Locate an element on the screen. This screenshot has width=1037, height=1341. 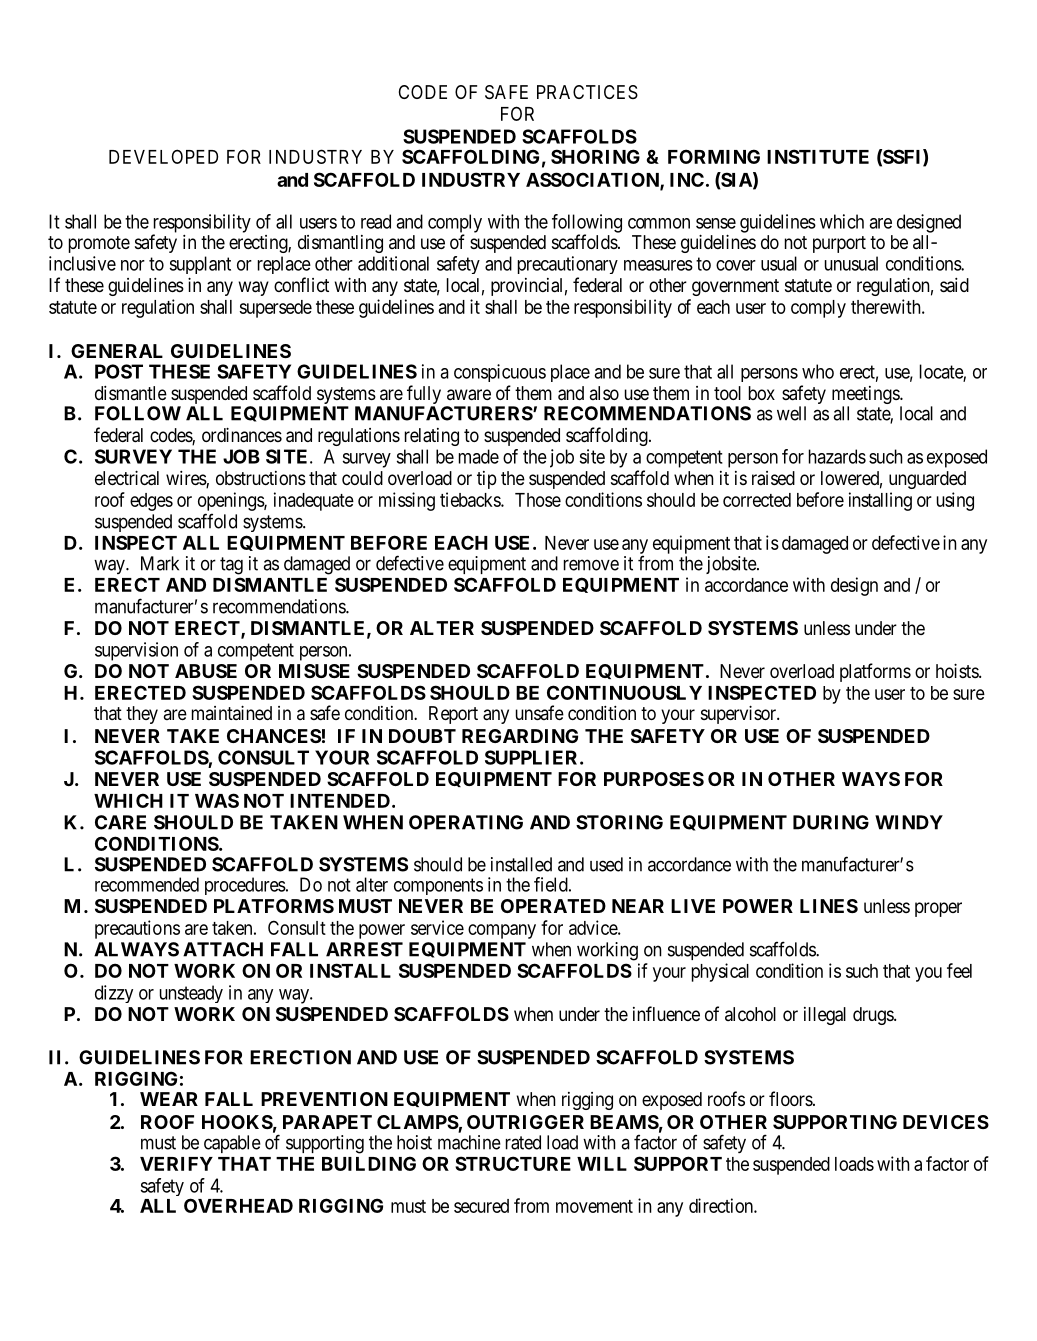
SUPPLIER is located at coordinates (533, 757).
